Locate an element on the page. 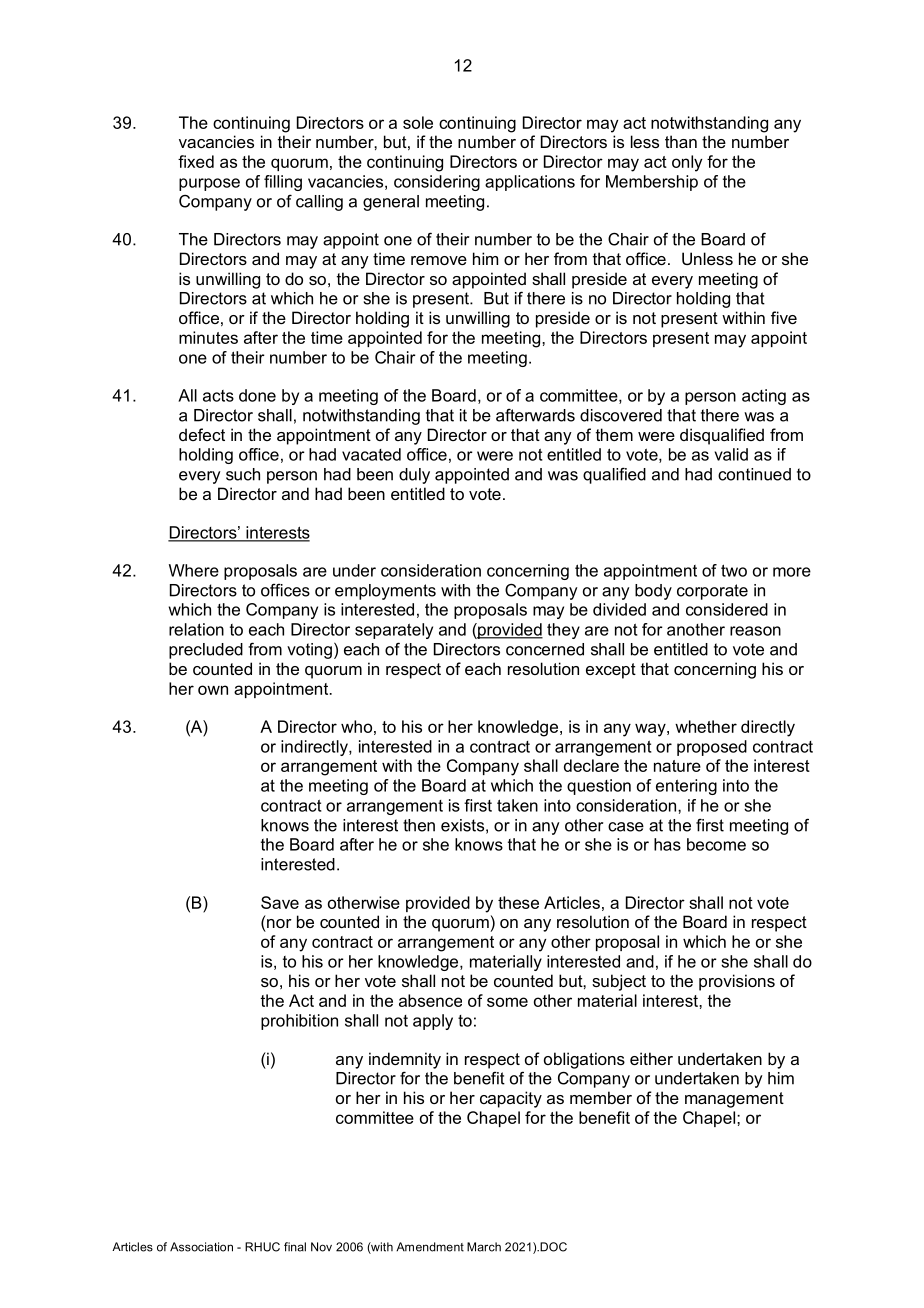 The width and height of the image is (924, 1308). management is located at coordinates (734, 1100).
